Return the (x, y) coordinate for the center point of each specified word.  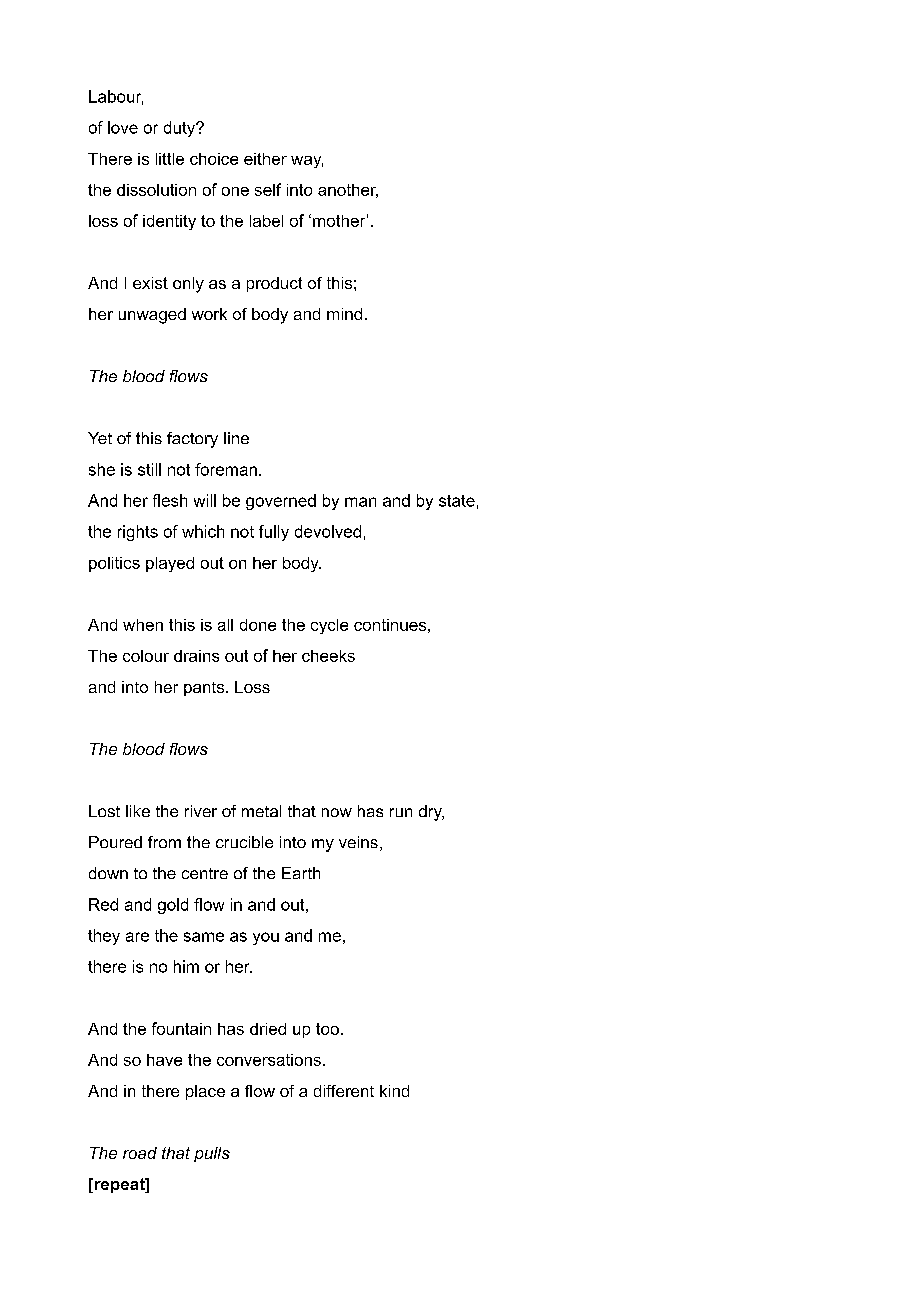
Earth (301, 873)
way (307, 162)
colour (146, 656)
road (140, 1153)
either (265, 159)
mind (344, 314)
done (258, 625)
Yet (100, 438)
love (123, 127)
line (236, 438)
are (137, 937)
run (401, 812)
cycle (329, 626)
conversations (269, 1060)
